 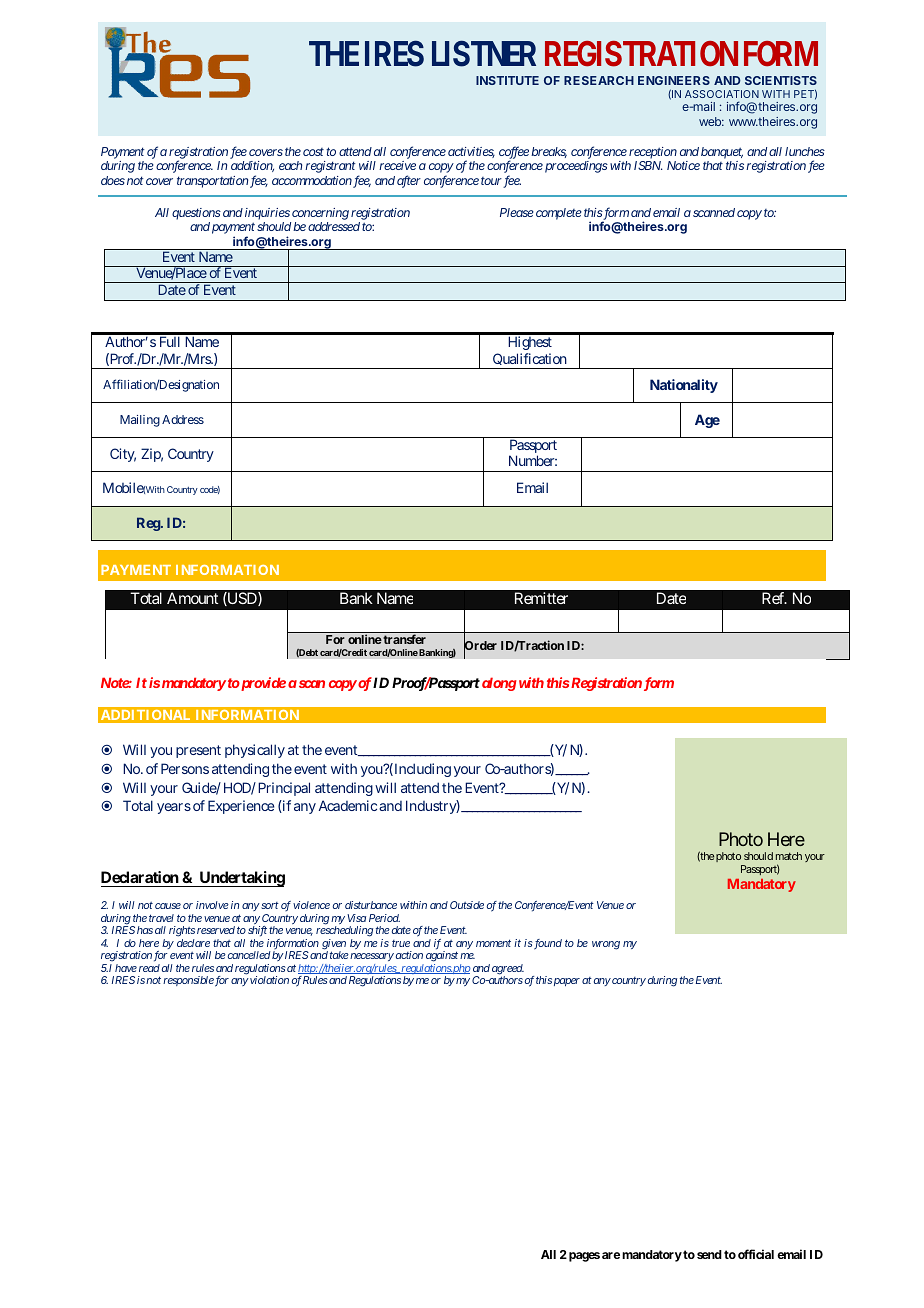 What do you see at coordinates (709, 1254) in the page?
I see `send` at bounding box center [709, 1254].
